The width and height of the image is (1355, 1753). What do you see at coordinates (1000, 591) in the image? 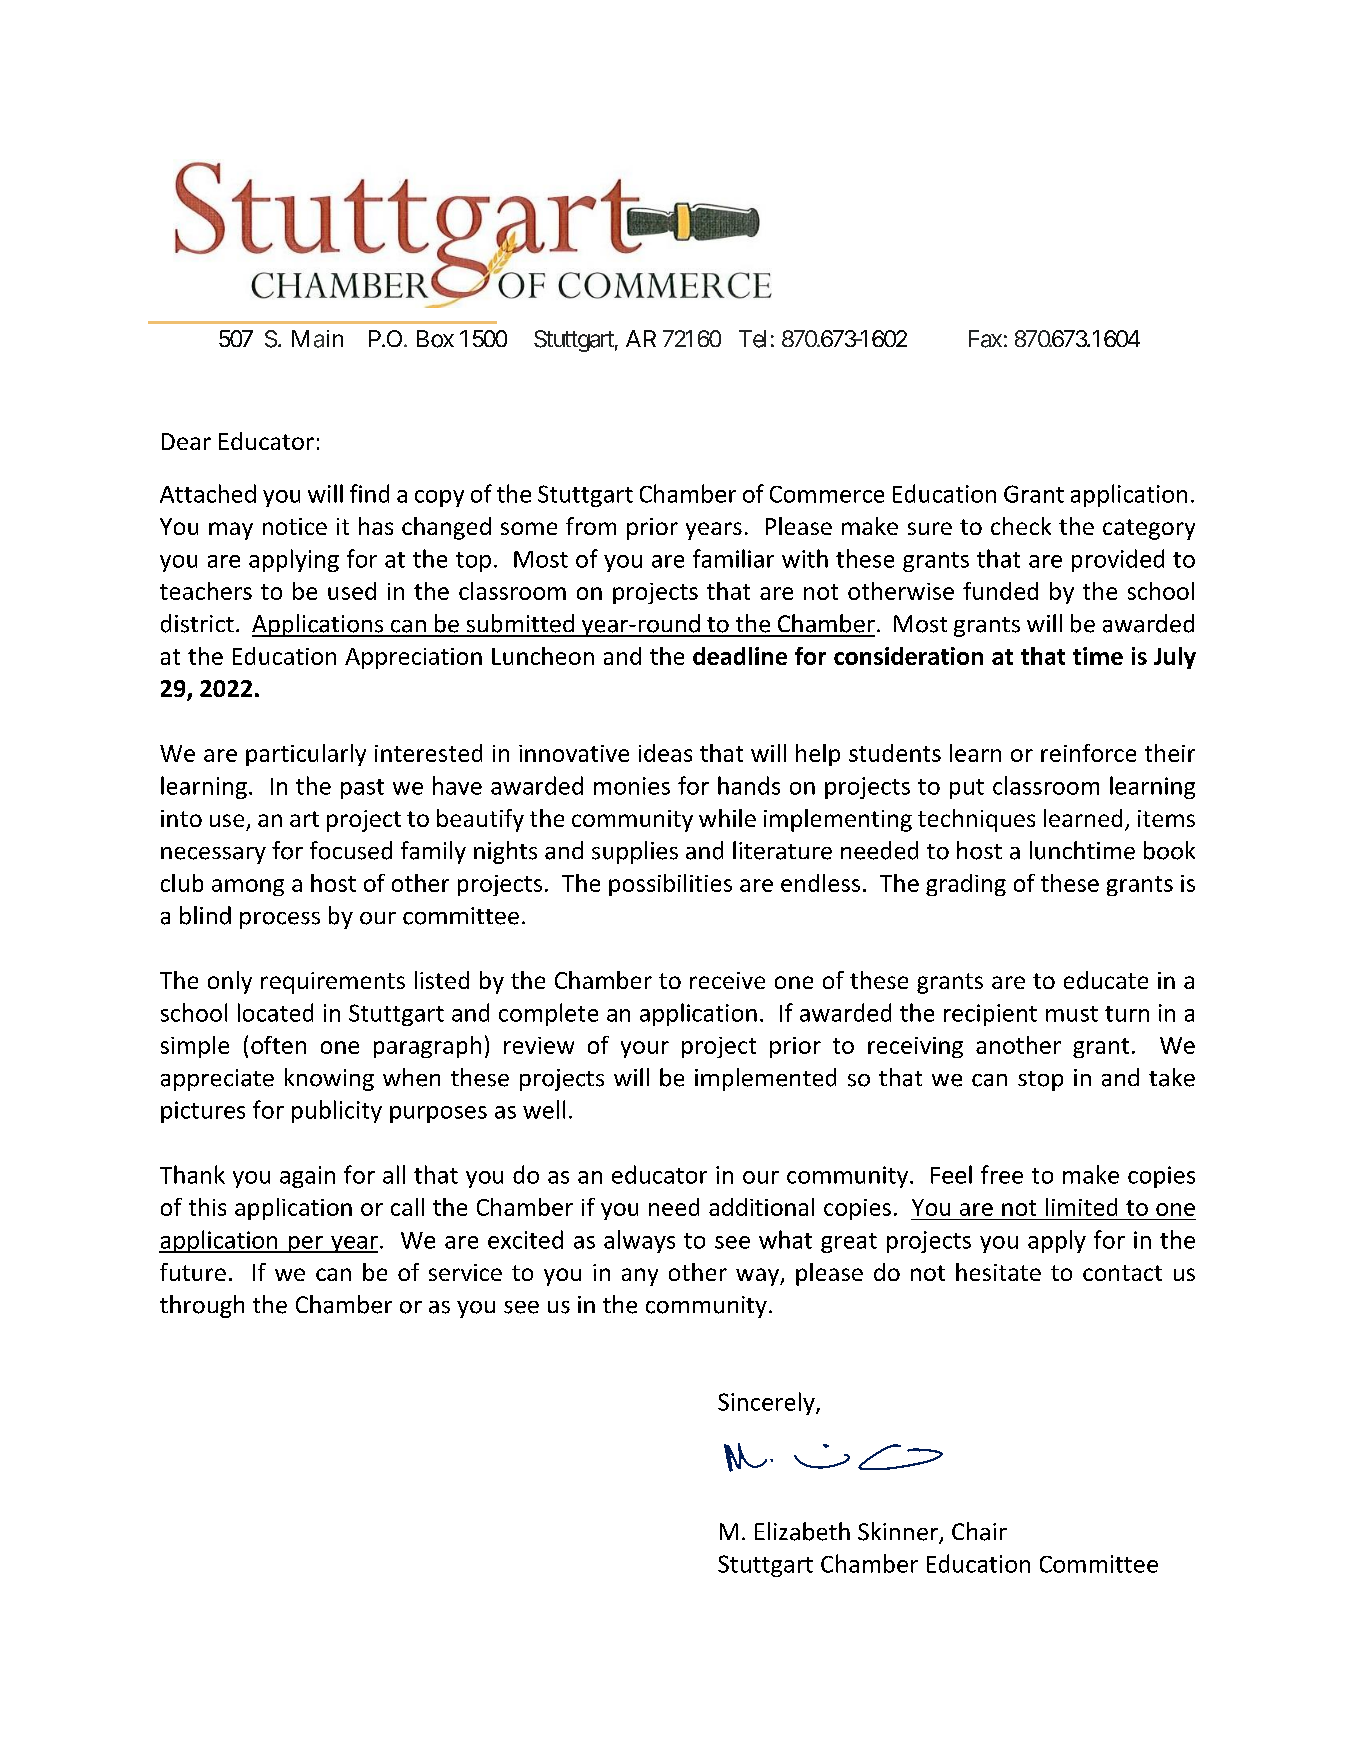
I see `funded` at bounding box center [1000, 591].
